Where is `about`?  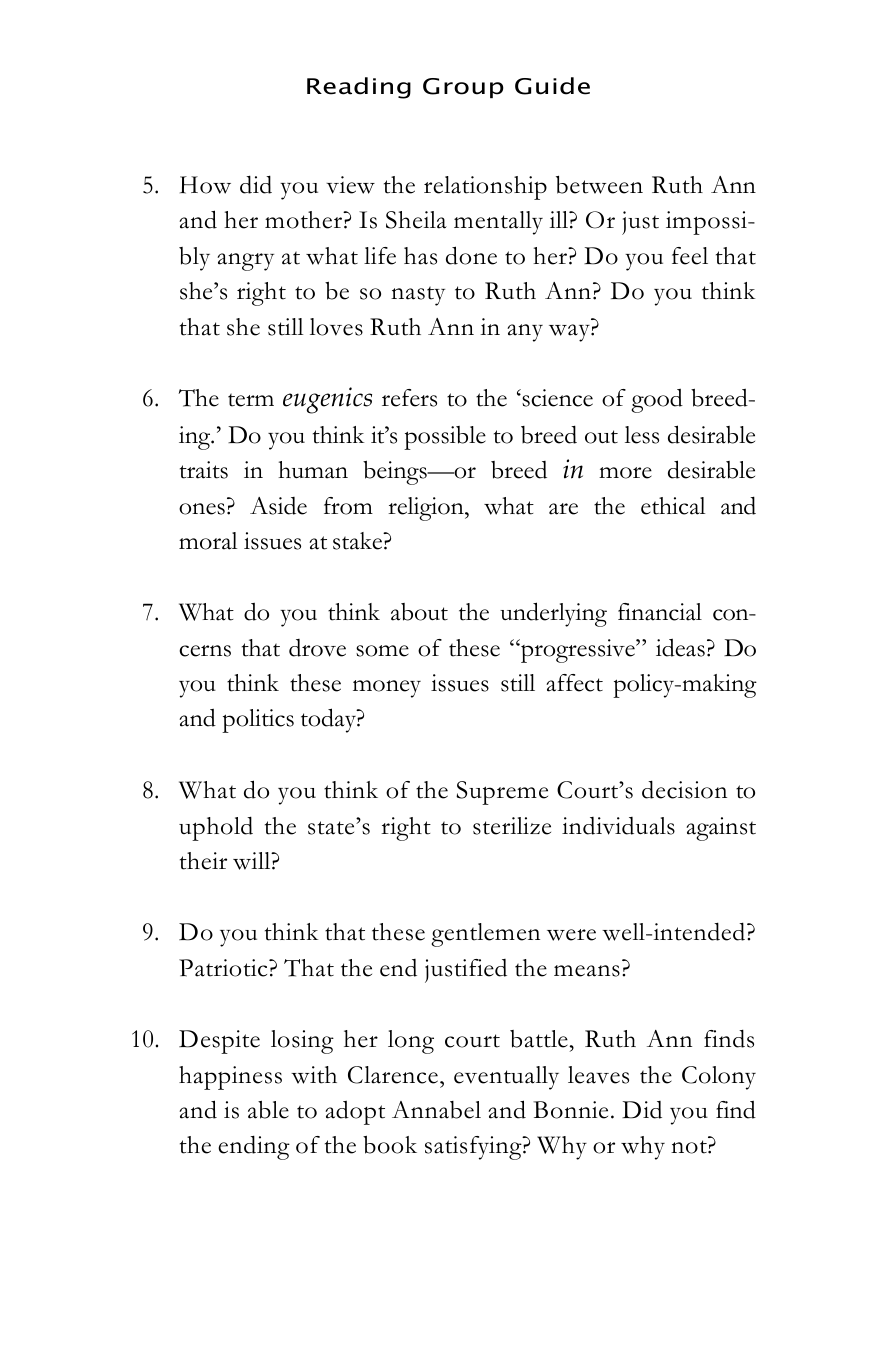
about is located at coordinates (419, 612).
